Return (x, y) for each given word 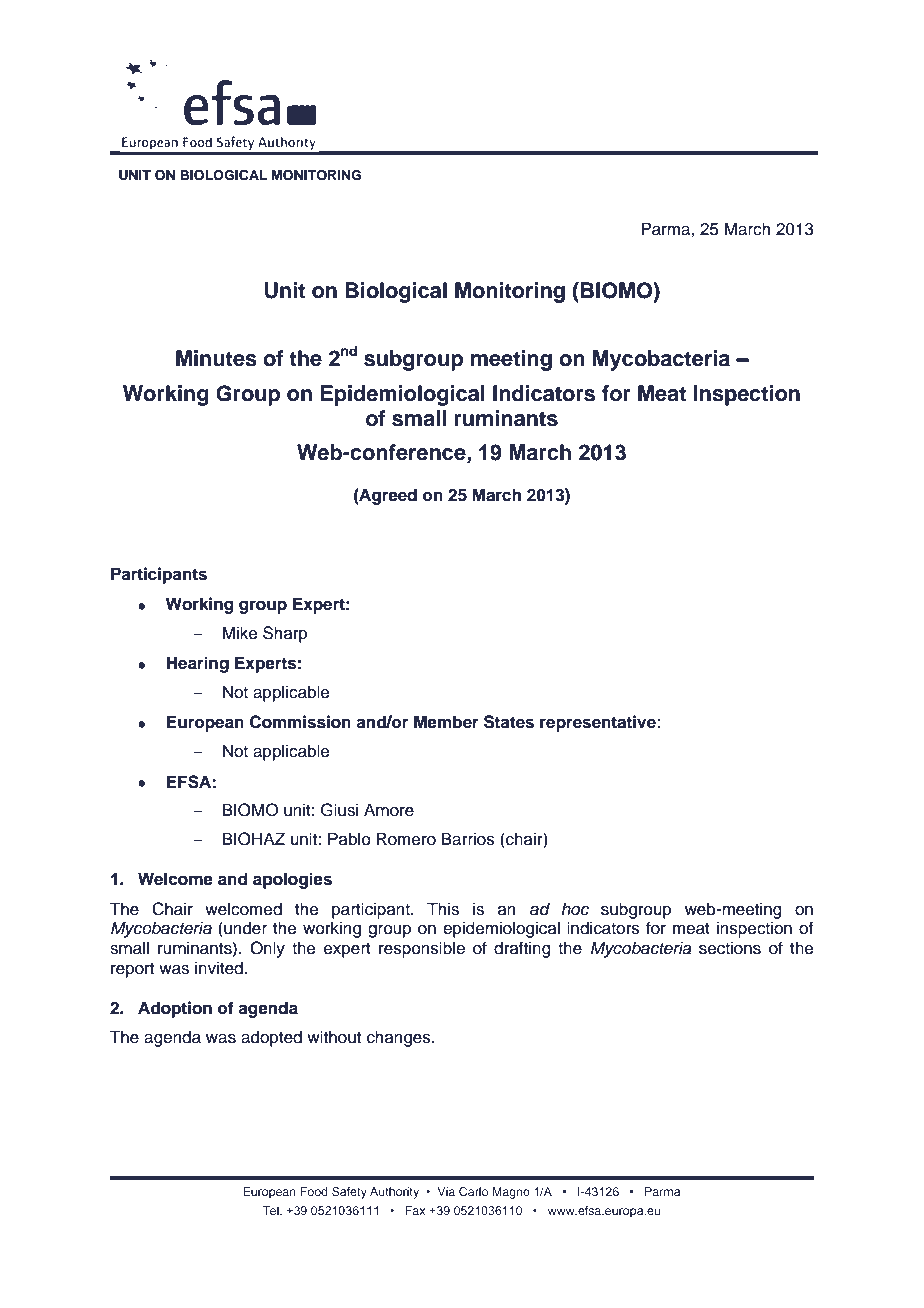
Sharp (285, 634)
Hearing (197, 664)
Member (446, 722)
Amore (389, 810)
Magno (511, 1193)
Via (446, 1191)
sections (730, 948)
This (443, 909)
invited (219, 968)
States (509, 722)
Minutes (216, 358)
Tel (271, 1210)
